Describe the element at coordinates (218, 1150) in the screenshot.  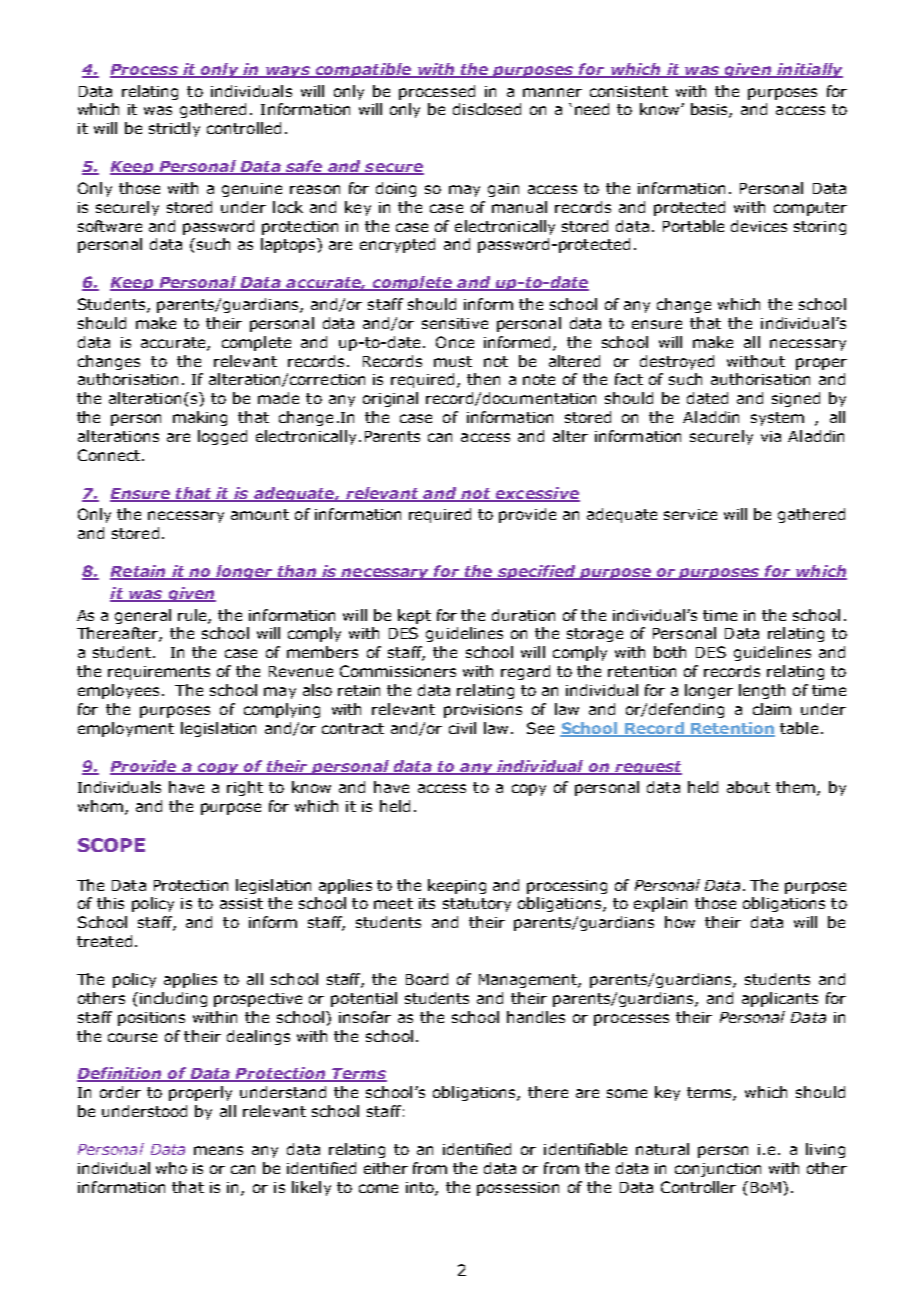
I see `means` at that location.
